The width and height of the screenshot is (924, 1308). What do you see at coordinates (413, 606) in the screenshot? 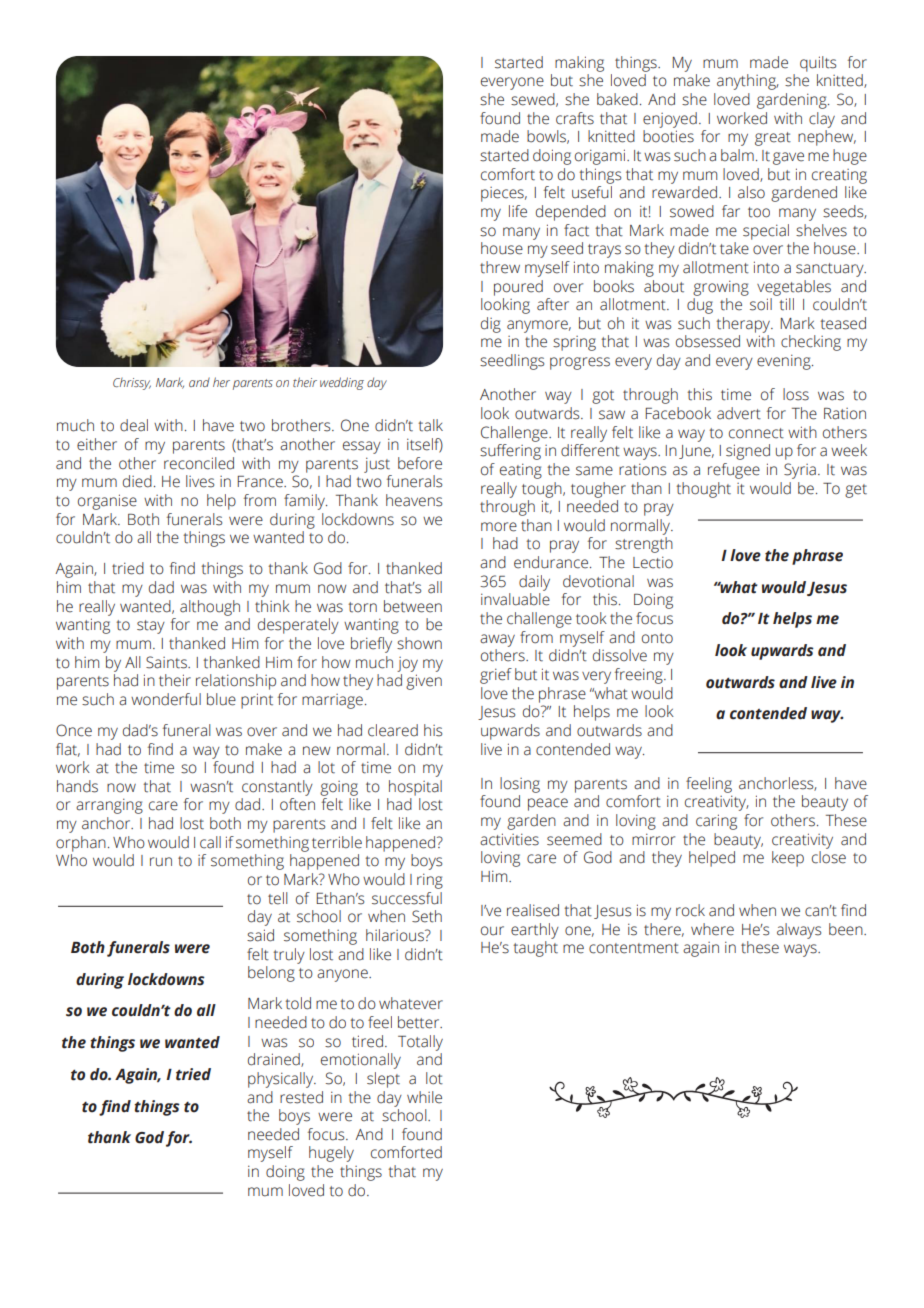
I see `between` at bounding box center [413, 606].
